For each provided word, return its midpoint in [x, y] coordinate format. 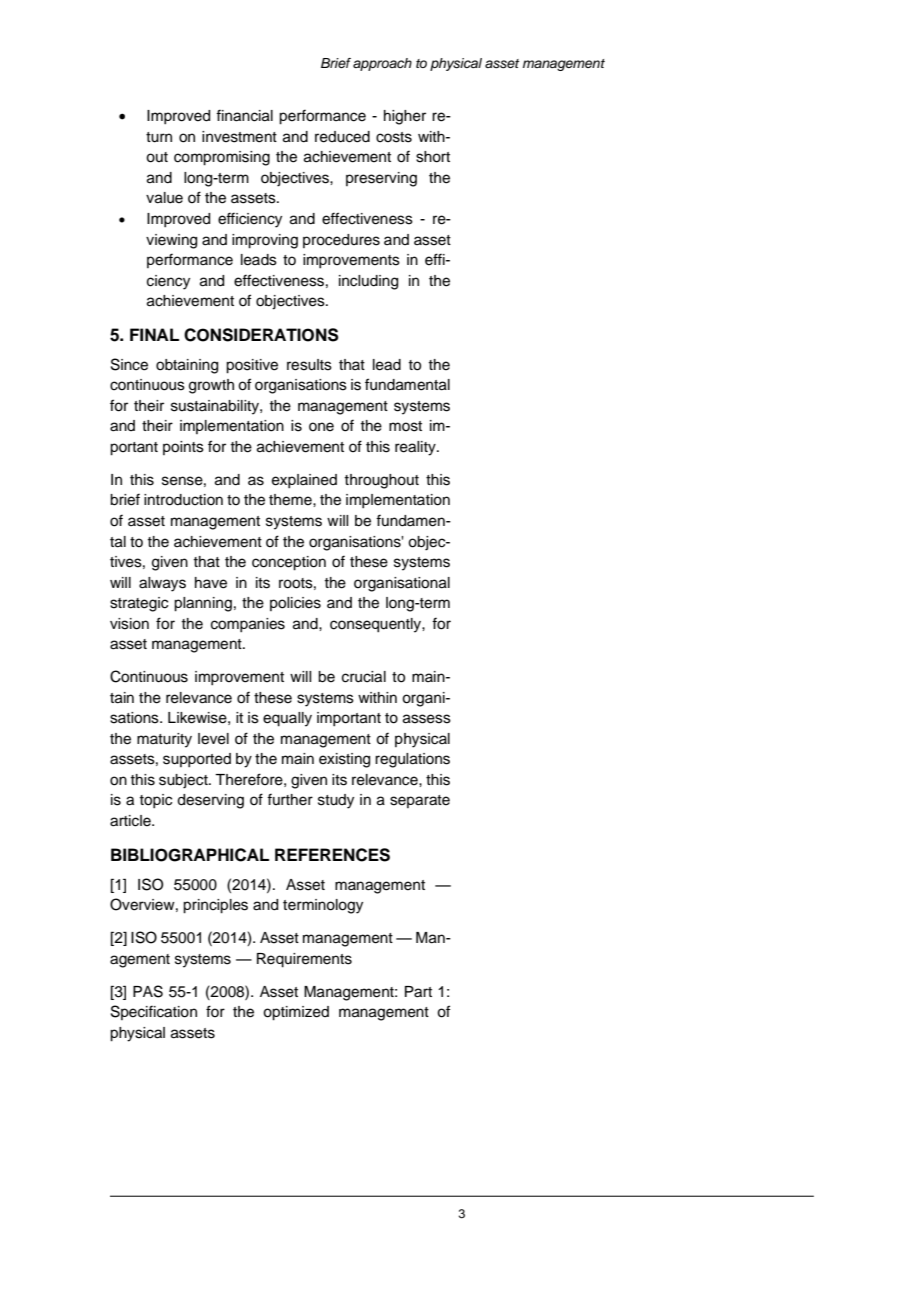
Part [418, 992]
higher [405, 117]
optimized [296, 1013]
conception [289, 563]
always [162, 584]
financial [244, 115]
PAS [148, 991]
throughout [381, 481]
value [164, 198]
